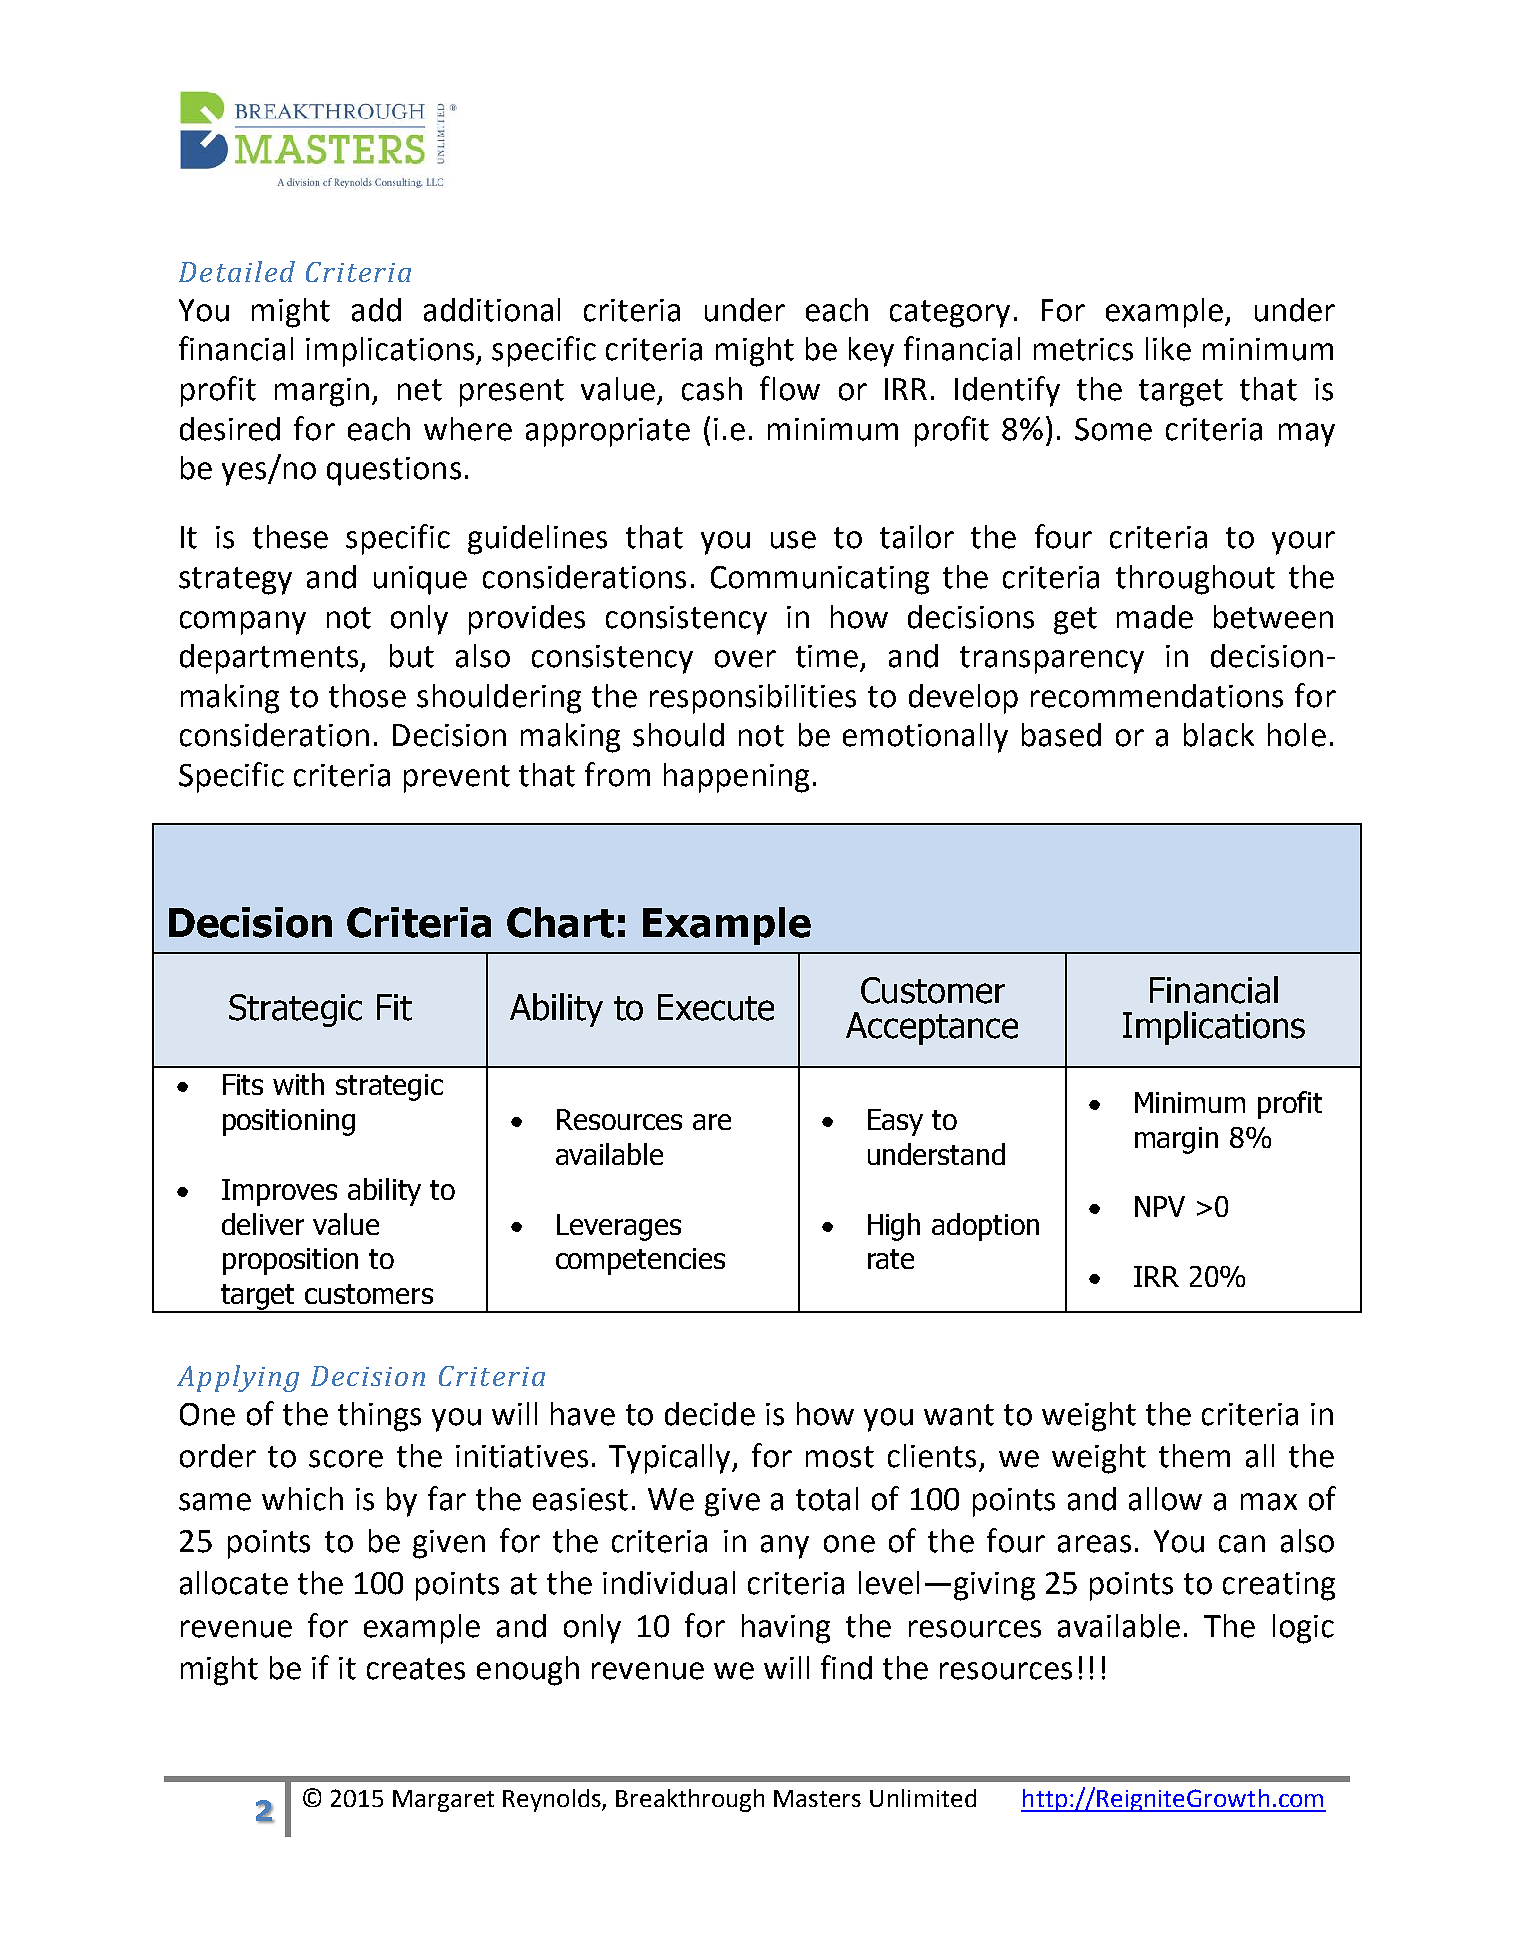  Describe the element at coordinates (443, 1801) in the screenshot. I see `Margaret` at that location.
